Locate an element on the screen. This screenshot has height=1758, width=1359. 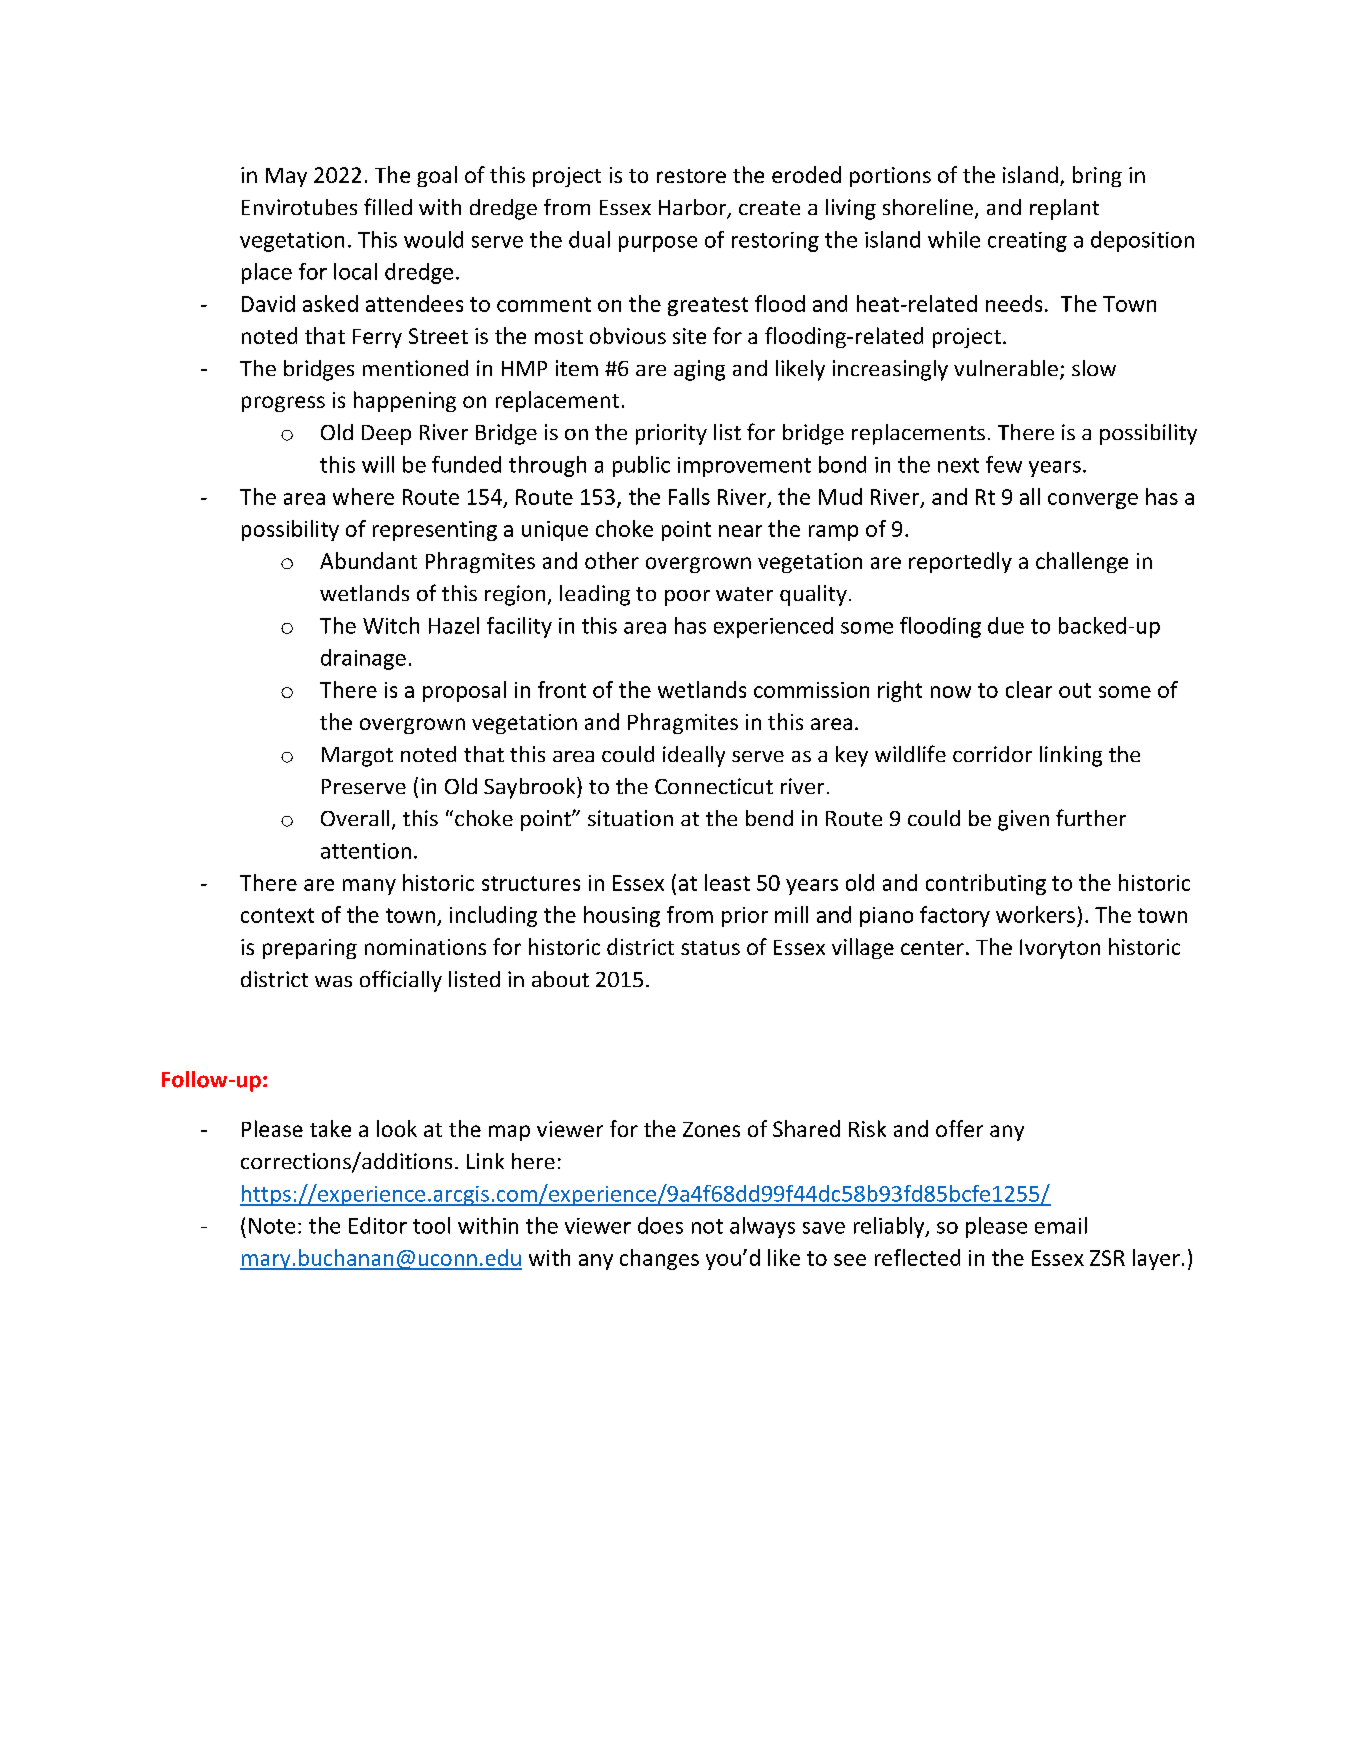
Editor is located at coordinates (378, 1225).
